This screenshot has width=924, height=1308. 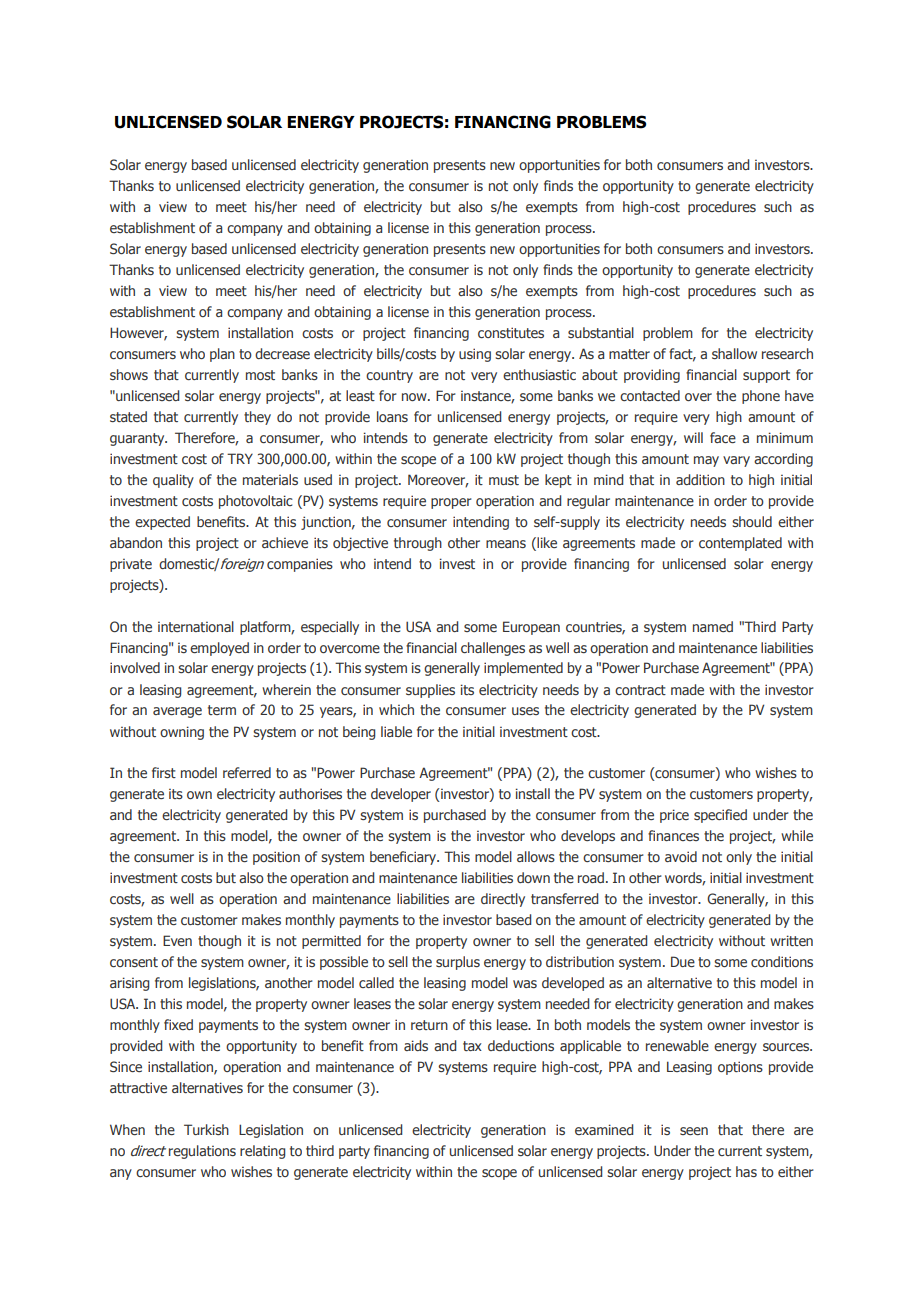 I want to click on liable, so click(x=396, y=731).
